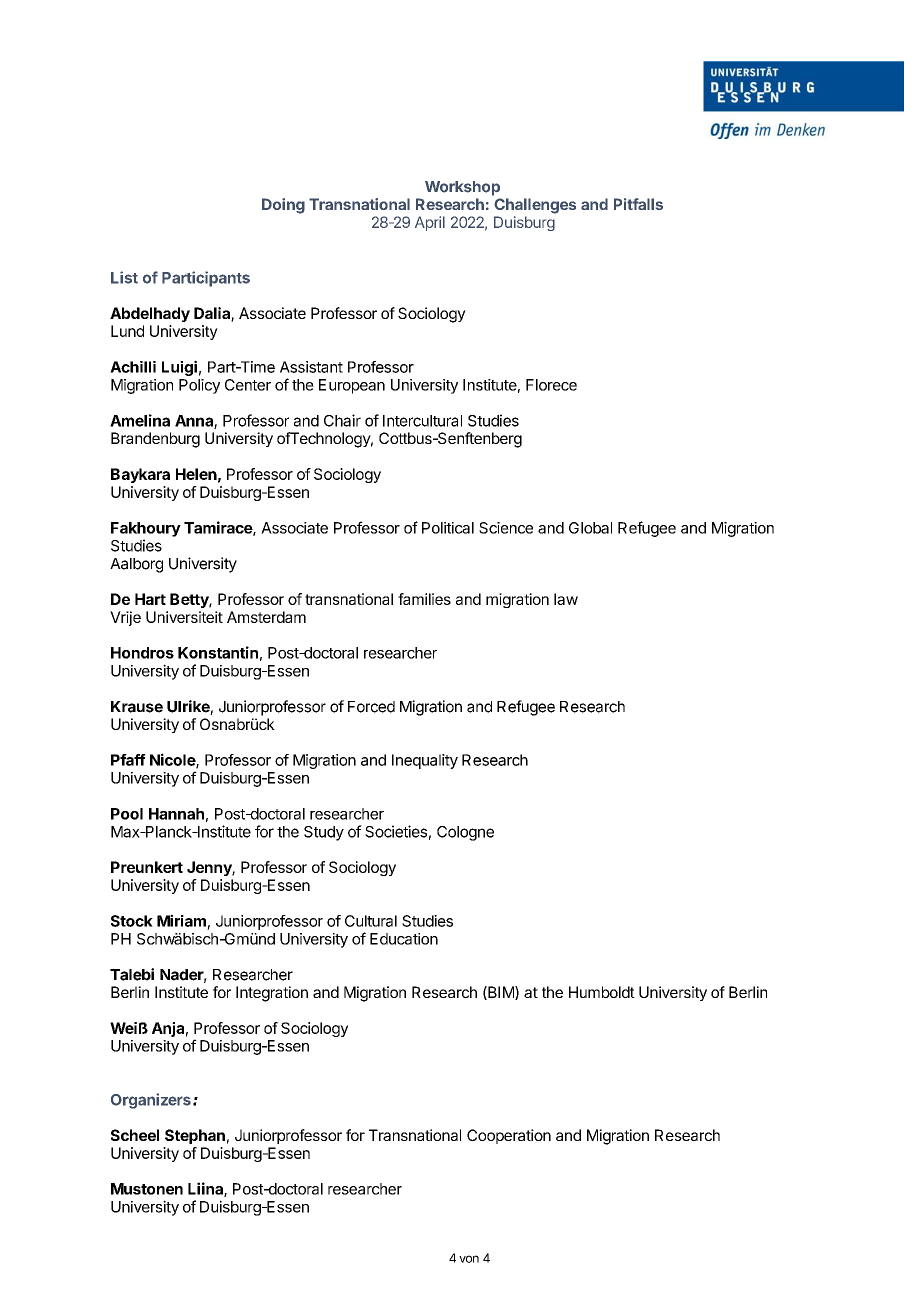 This screenshot has width=924, height=1309. What do you see at coordinates (181, 920) in the screenshot?
I see `Miriam` at bounding box center [181, 920].
